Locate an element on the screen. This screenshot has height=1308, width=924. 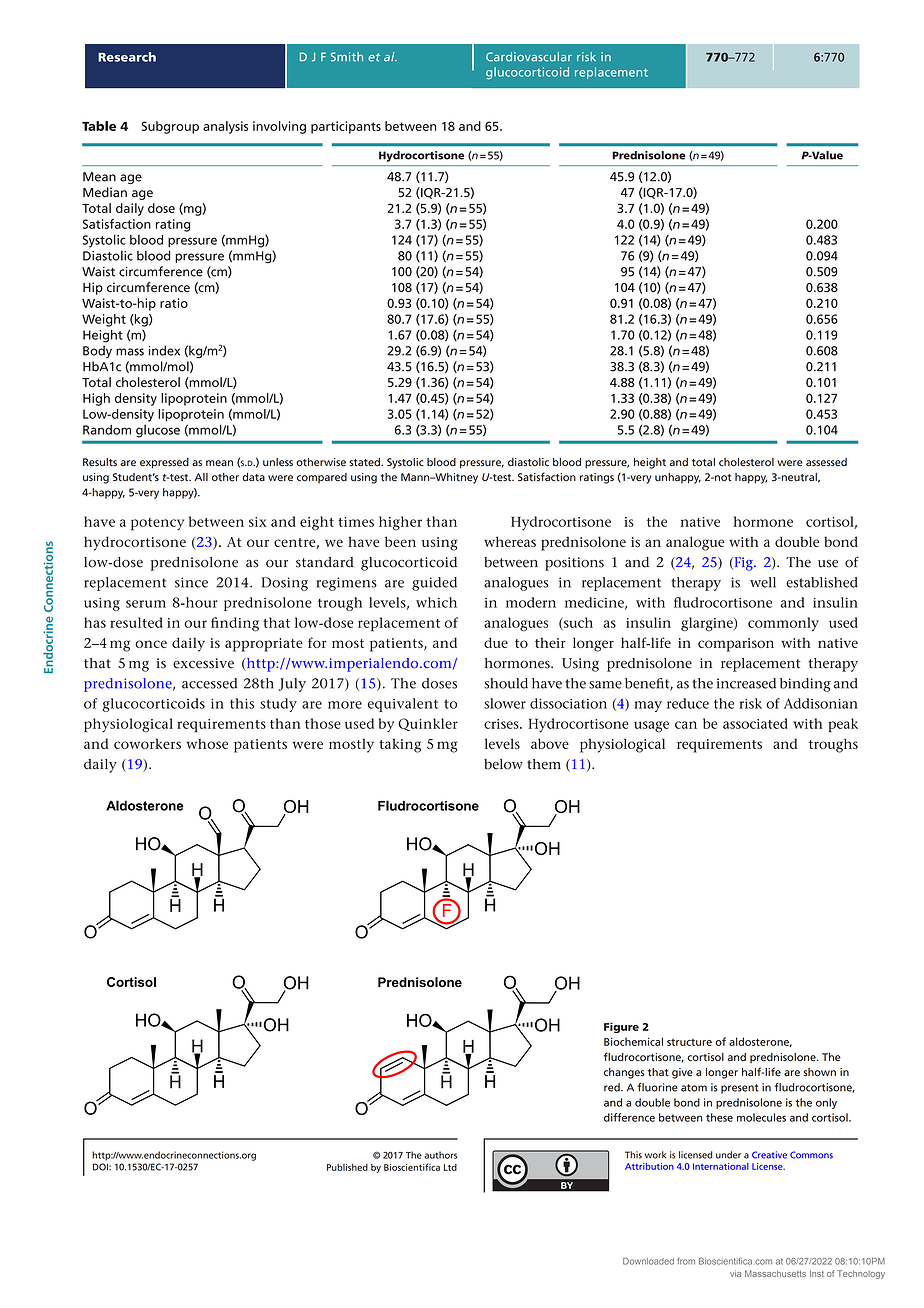
structure is located at coordinates (689, 1042).
